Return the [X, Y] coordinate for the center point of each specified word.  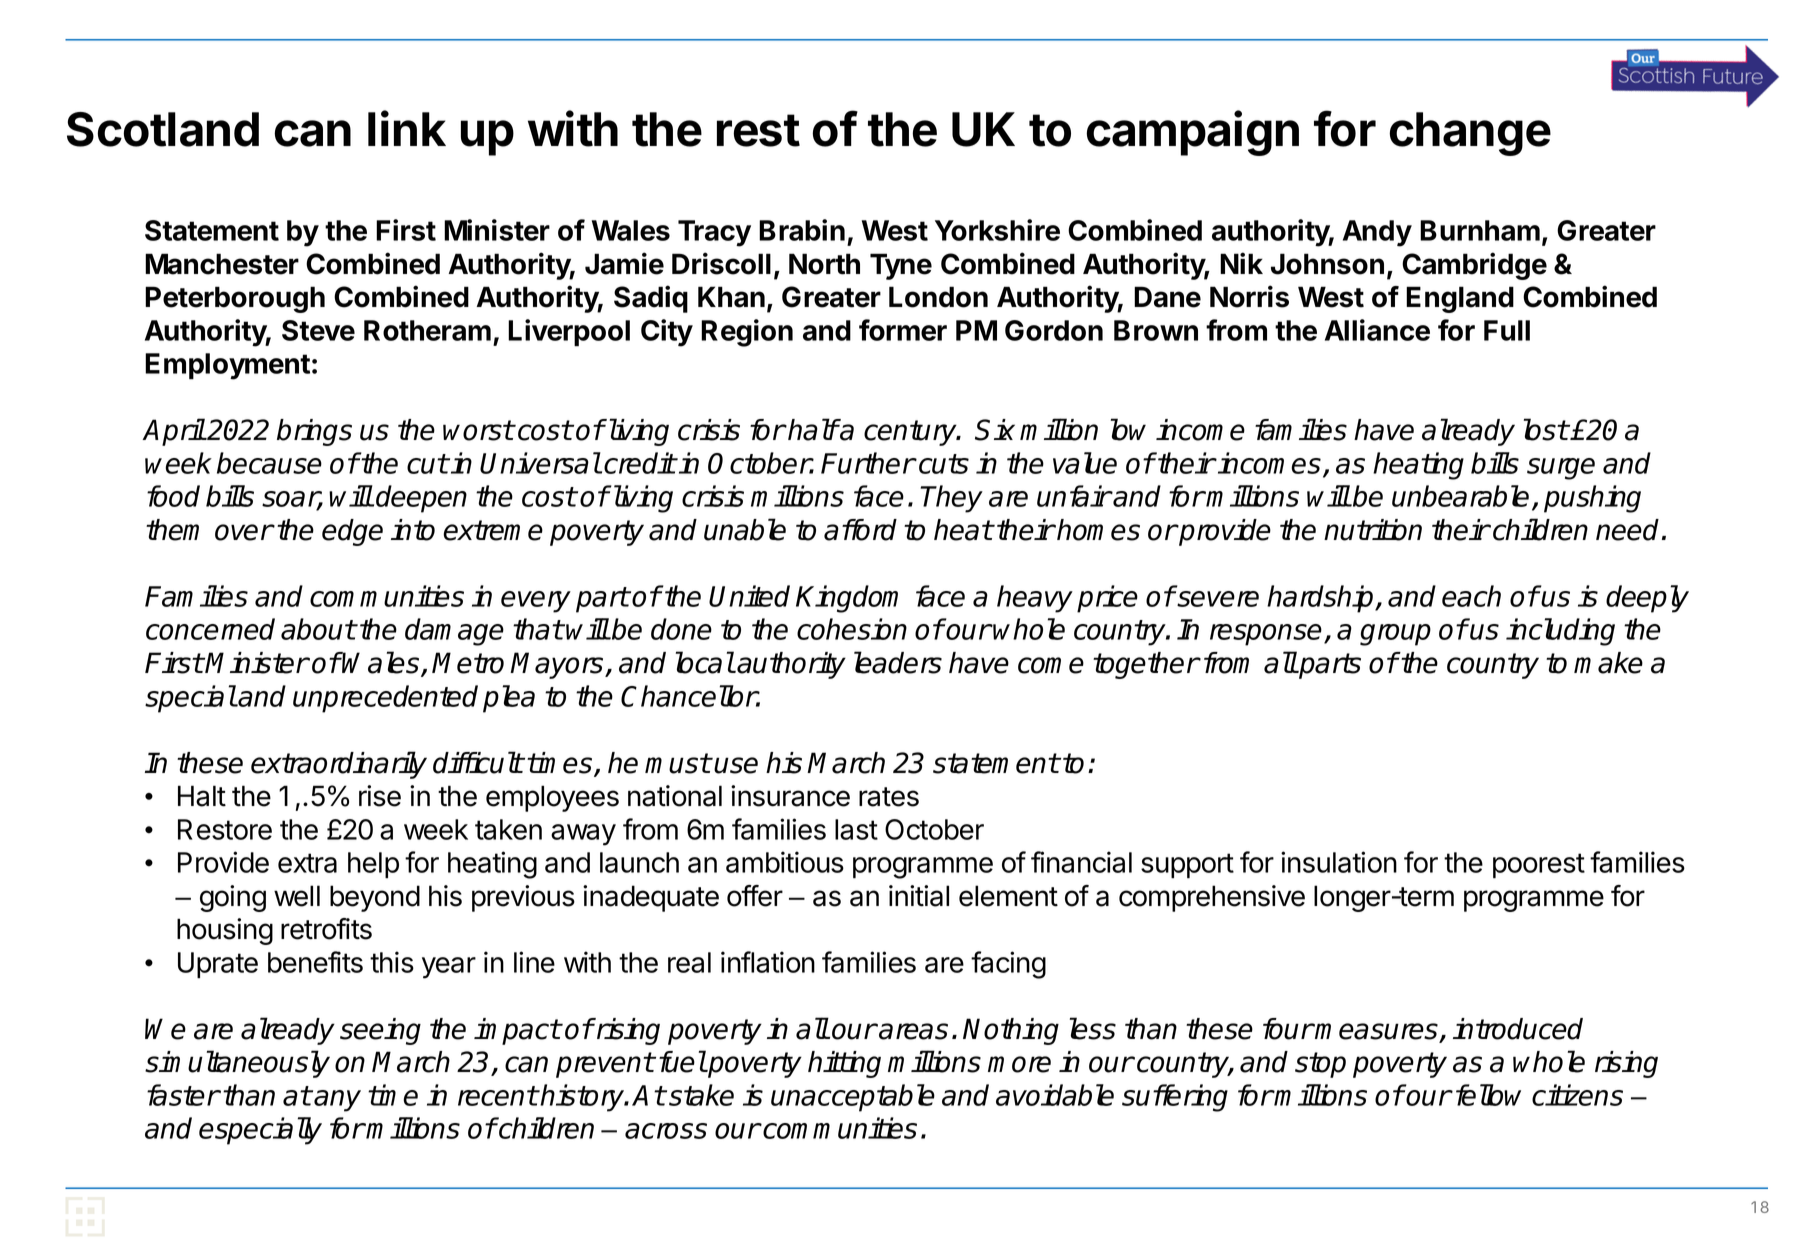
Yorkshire [997, 230]
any [337, 1101]
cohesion [852, 629]
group [1395, 635]
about [318, 629]
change [1470, 134]
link [407, 128]
